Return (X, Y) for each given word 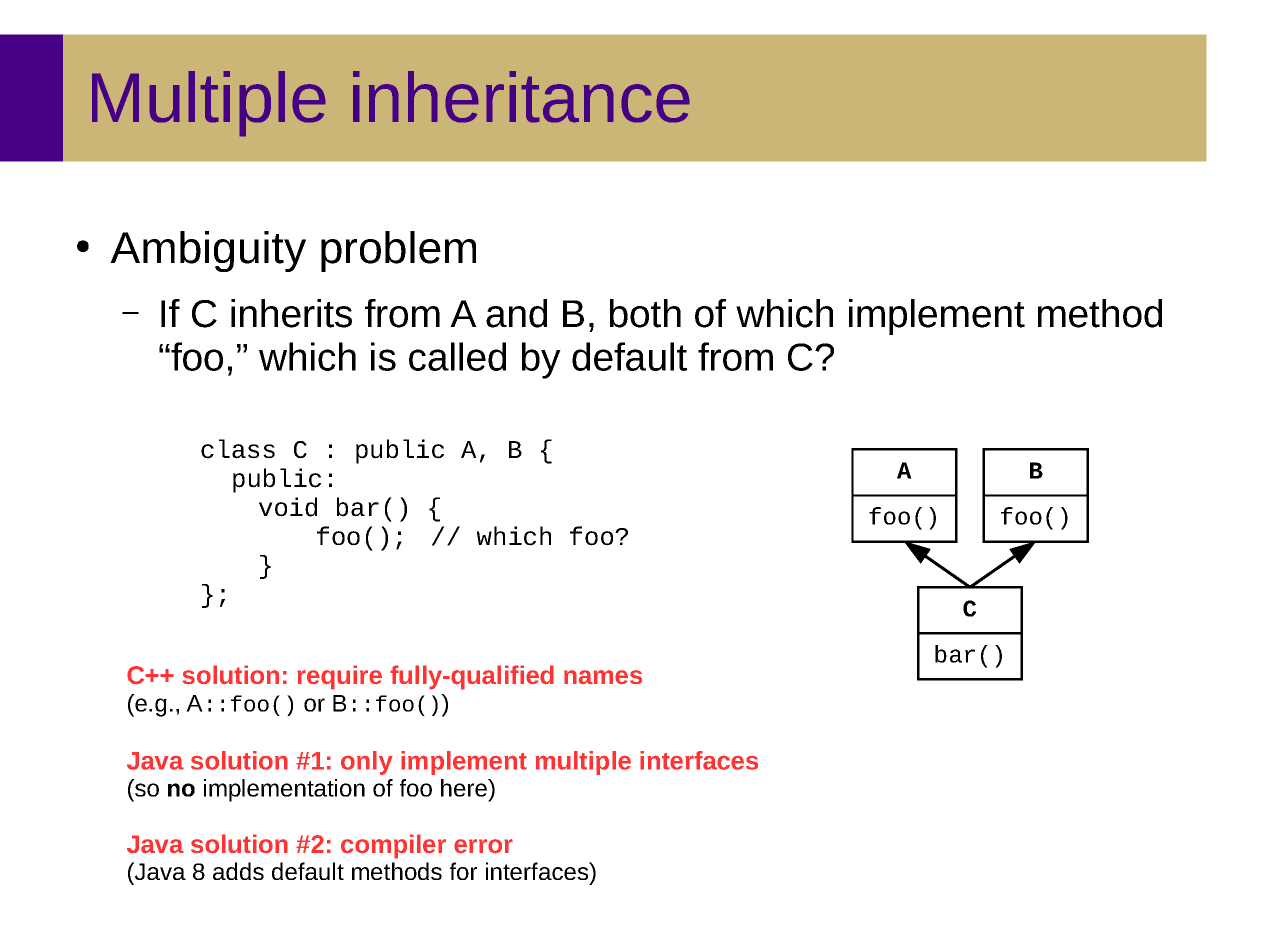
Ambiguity (208, 251)
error (483, 846)
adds (238, 871)
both (645, 313)
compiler (393, 846)
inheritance (521, 97)
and (516, 313)
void (288, 507)
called (457, 356)
